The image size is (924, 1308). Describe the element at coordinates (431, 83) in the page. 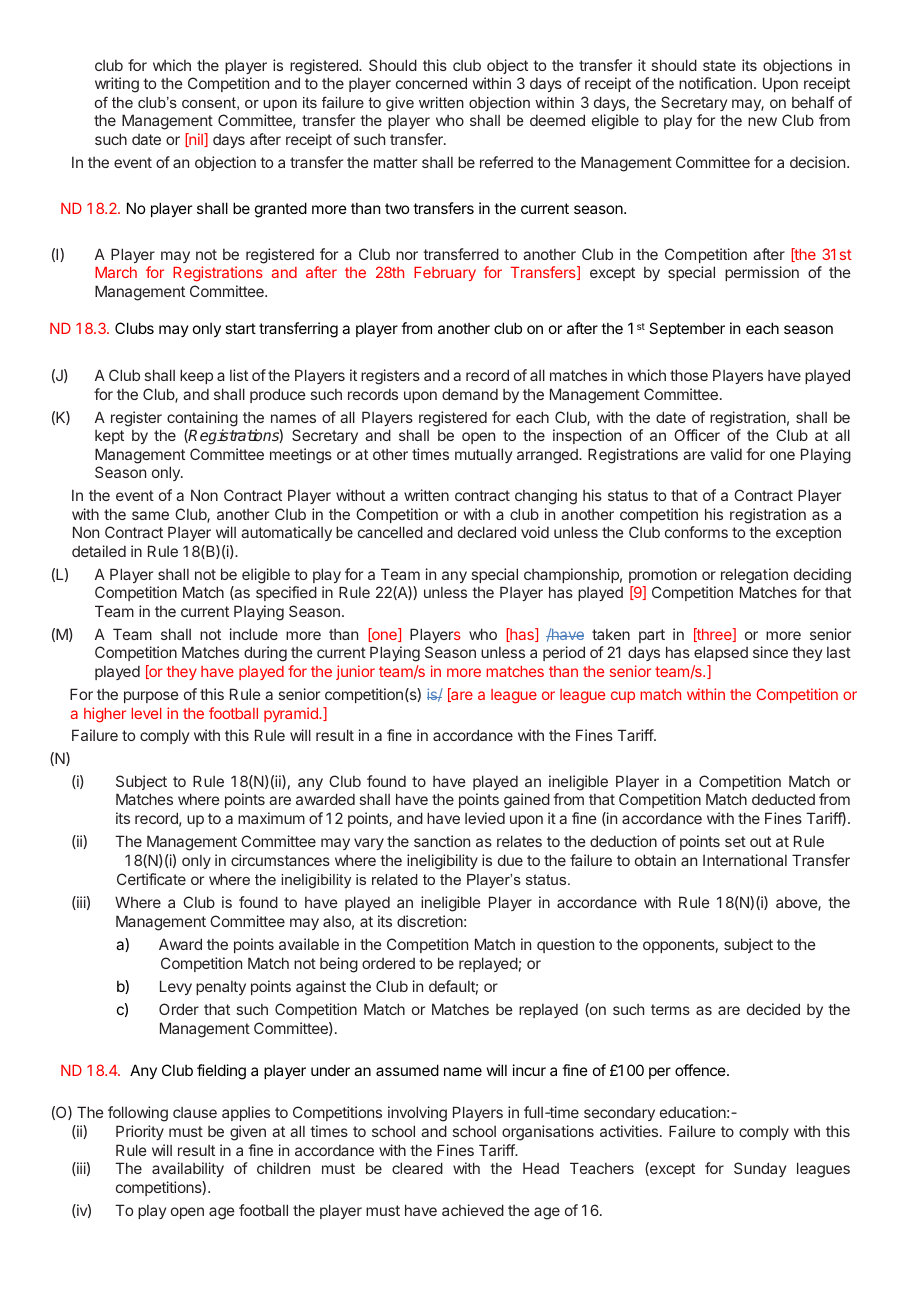

I see `concerned` at that location.
